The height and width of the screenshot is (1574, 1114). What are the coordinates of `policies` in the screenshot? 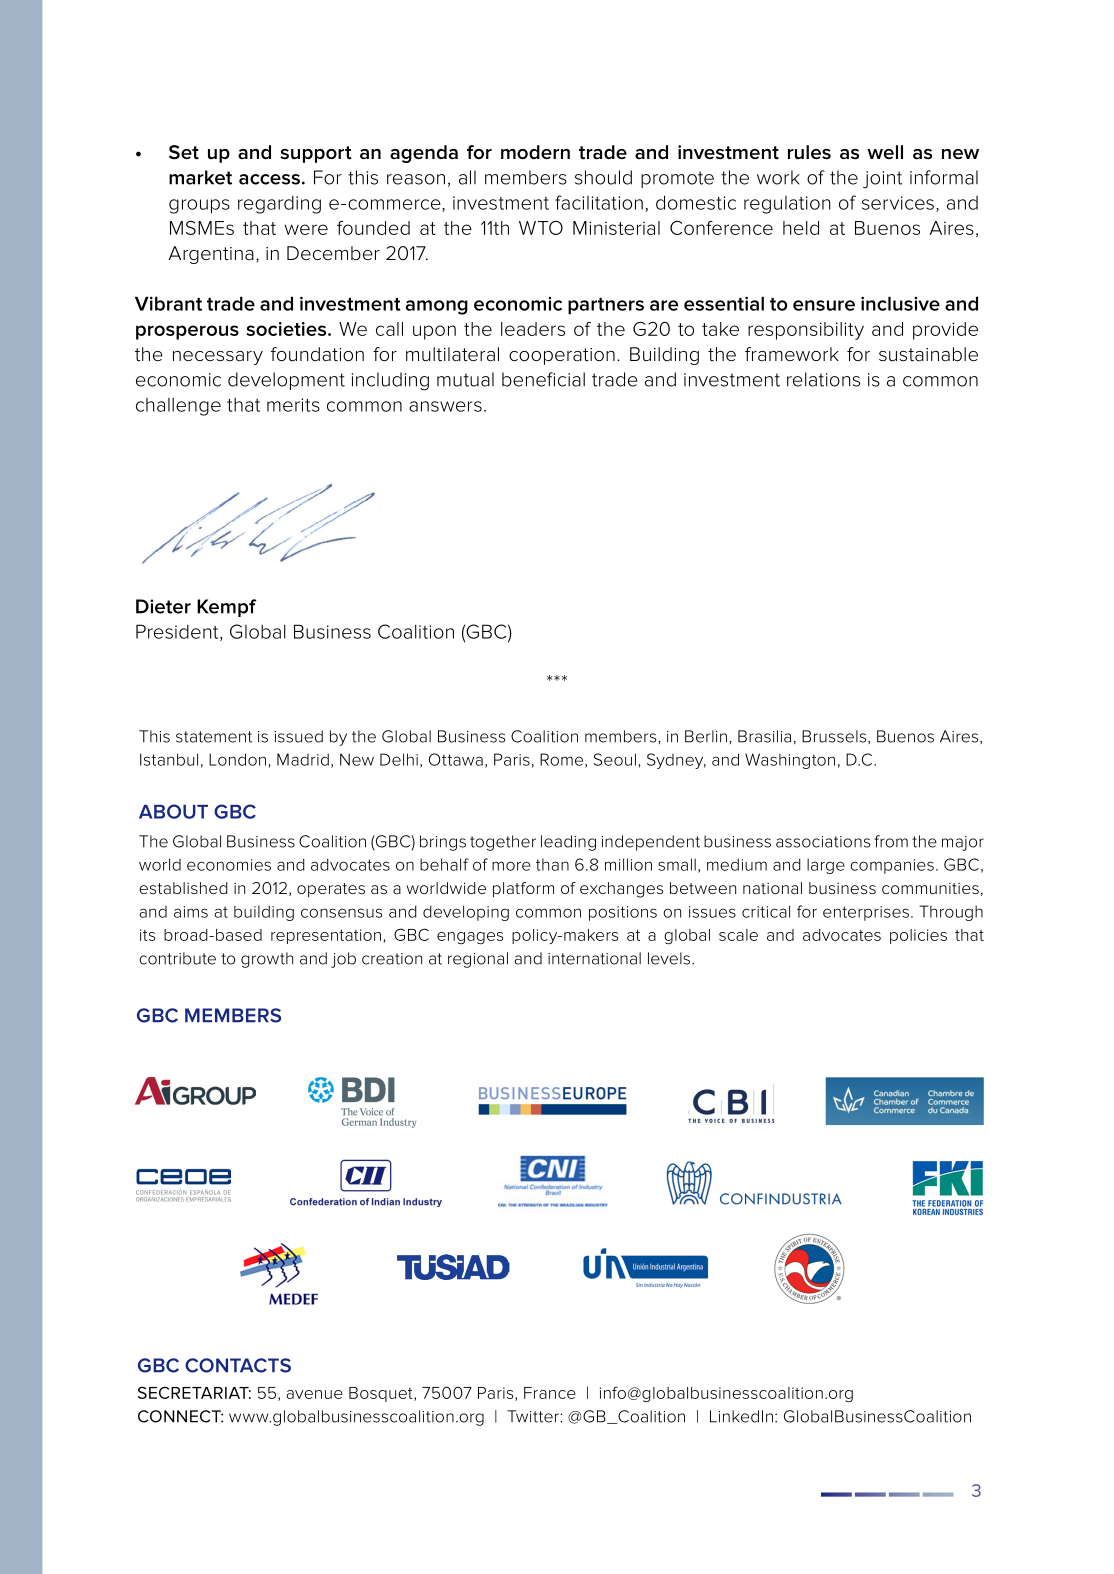 It's located at (918, 936).
